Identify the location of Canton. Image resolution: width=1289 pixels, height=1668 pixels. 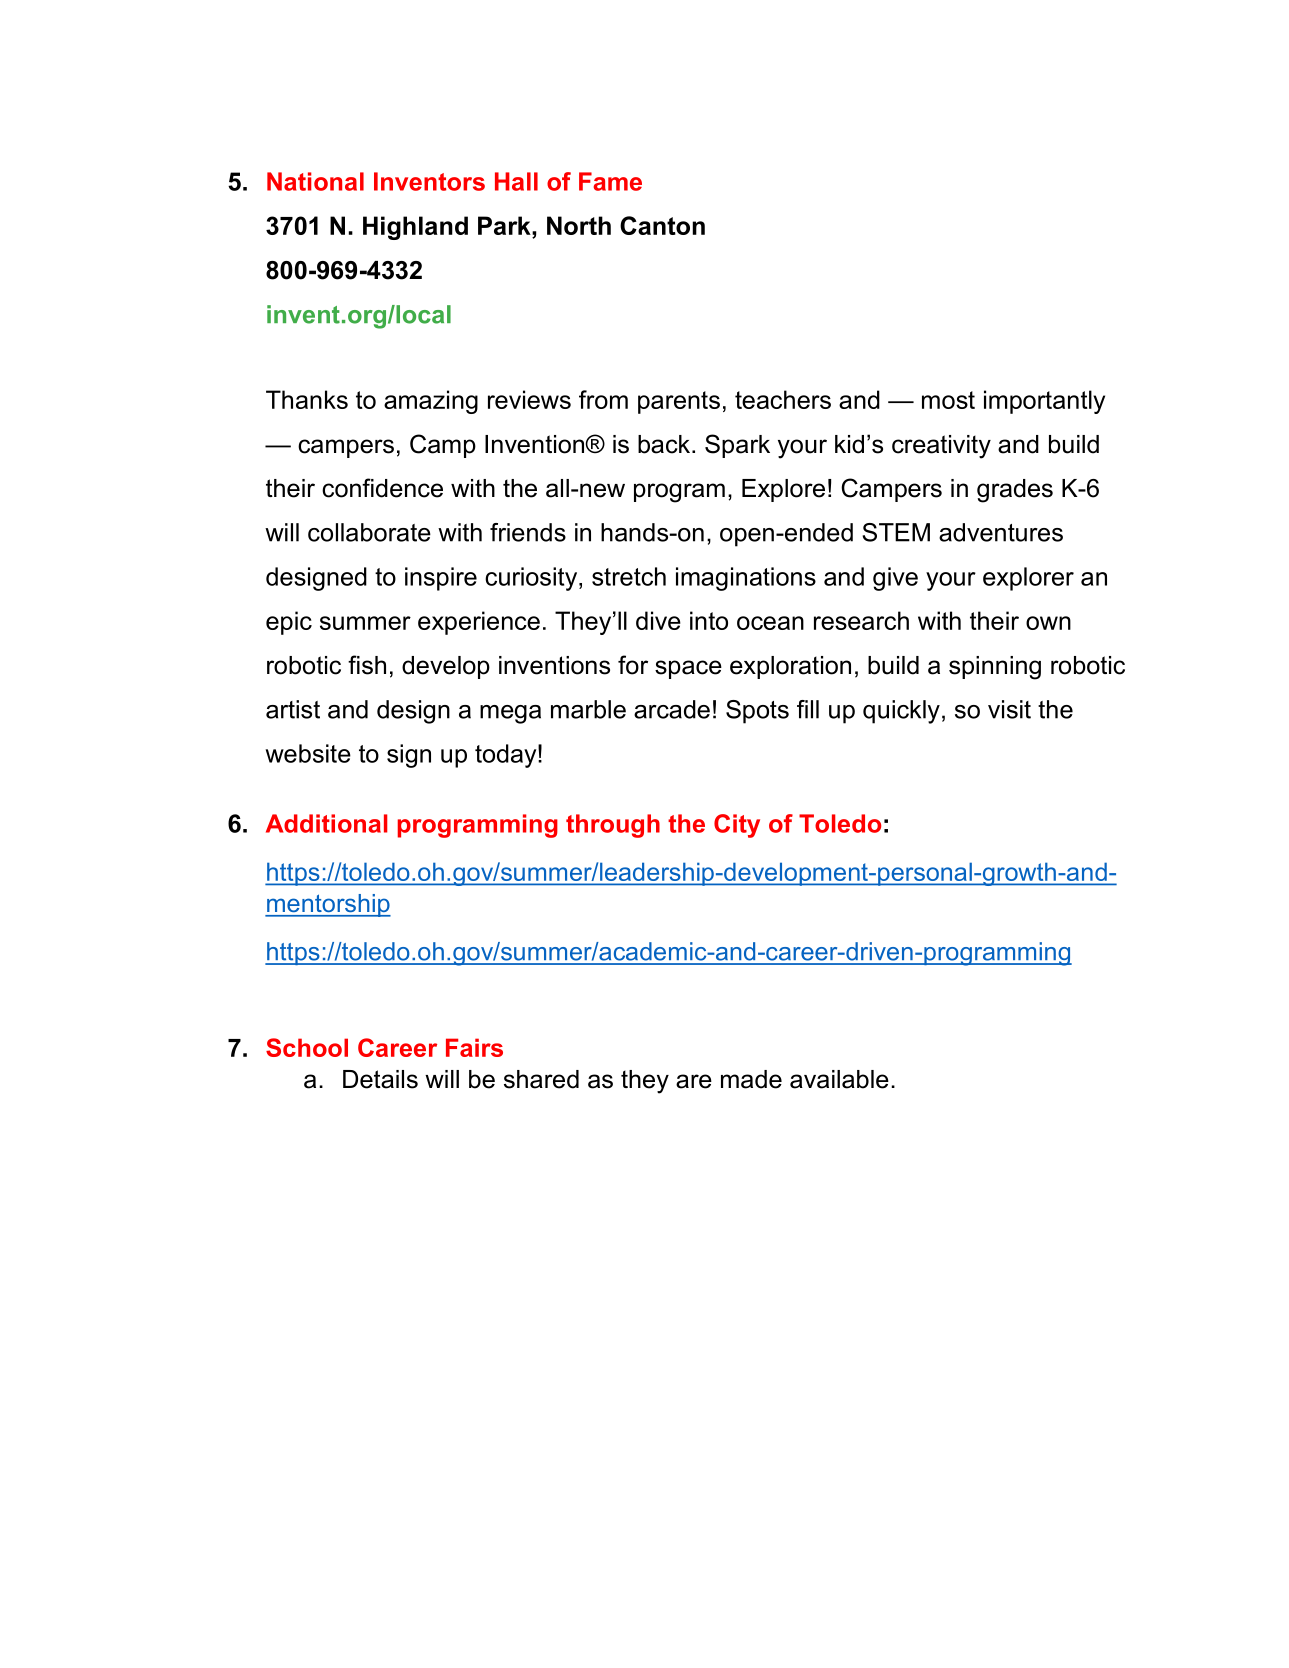
(662, 225).
